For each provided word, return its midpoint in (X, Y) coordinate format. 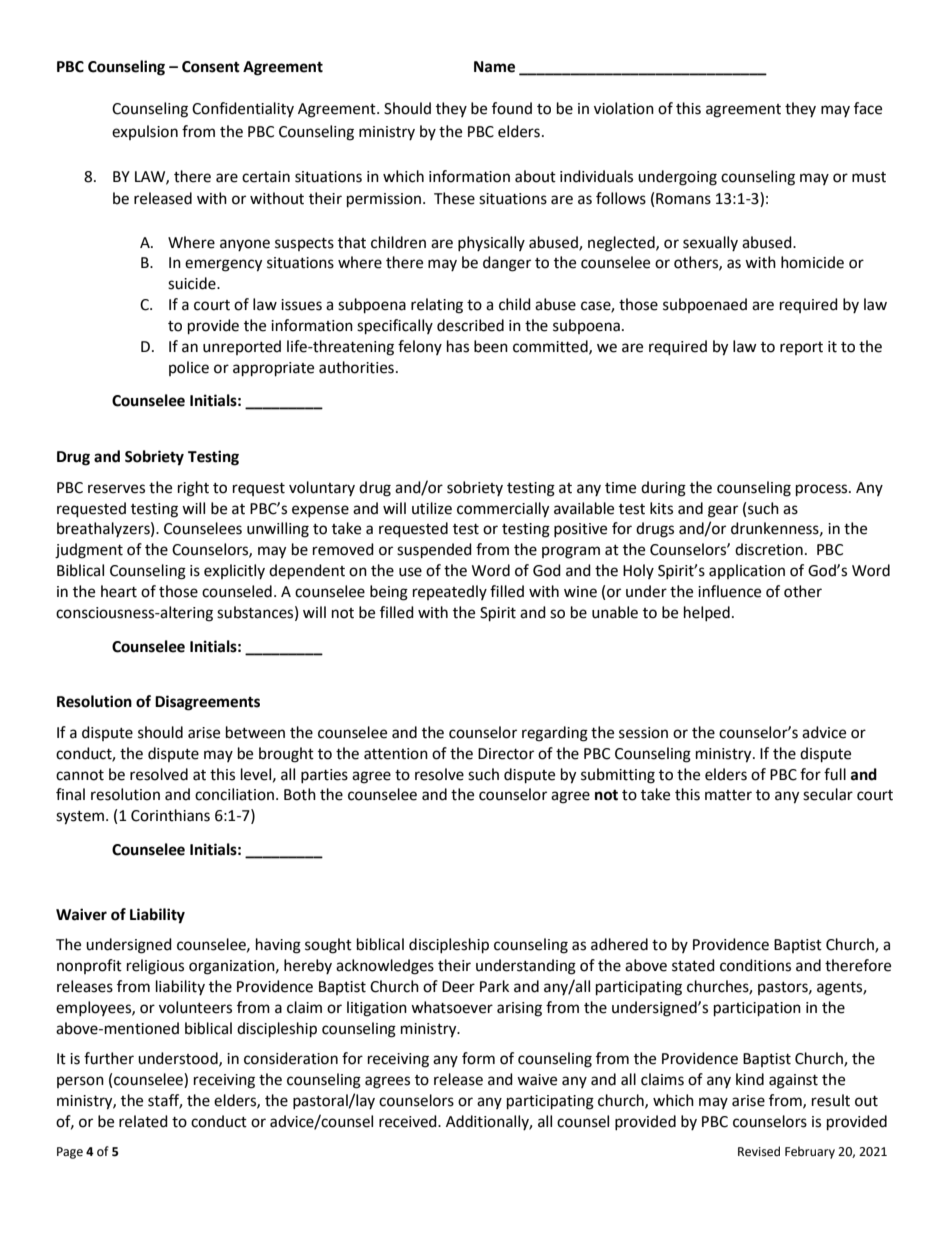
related (143, 1121)
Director (506, 754)
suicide (193, 283)
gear (723, 511)
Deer (458, 987)
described (470, 325)
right (193, 489)
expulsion (145, 132)
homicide (812, 262)
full (835, 774)
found (512, 108)
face (868, 108)
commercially (503, 510)
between (255, 732)
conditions (755, 965)
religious (155, 967)
